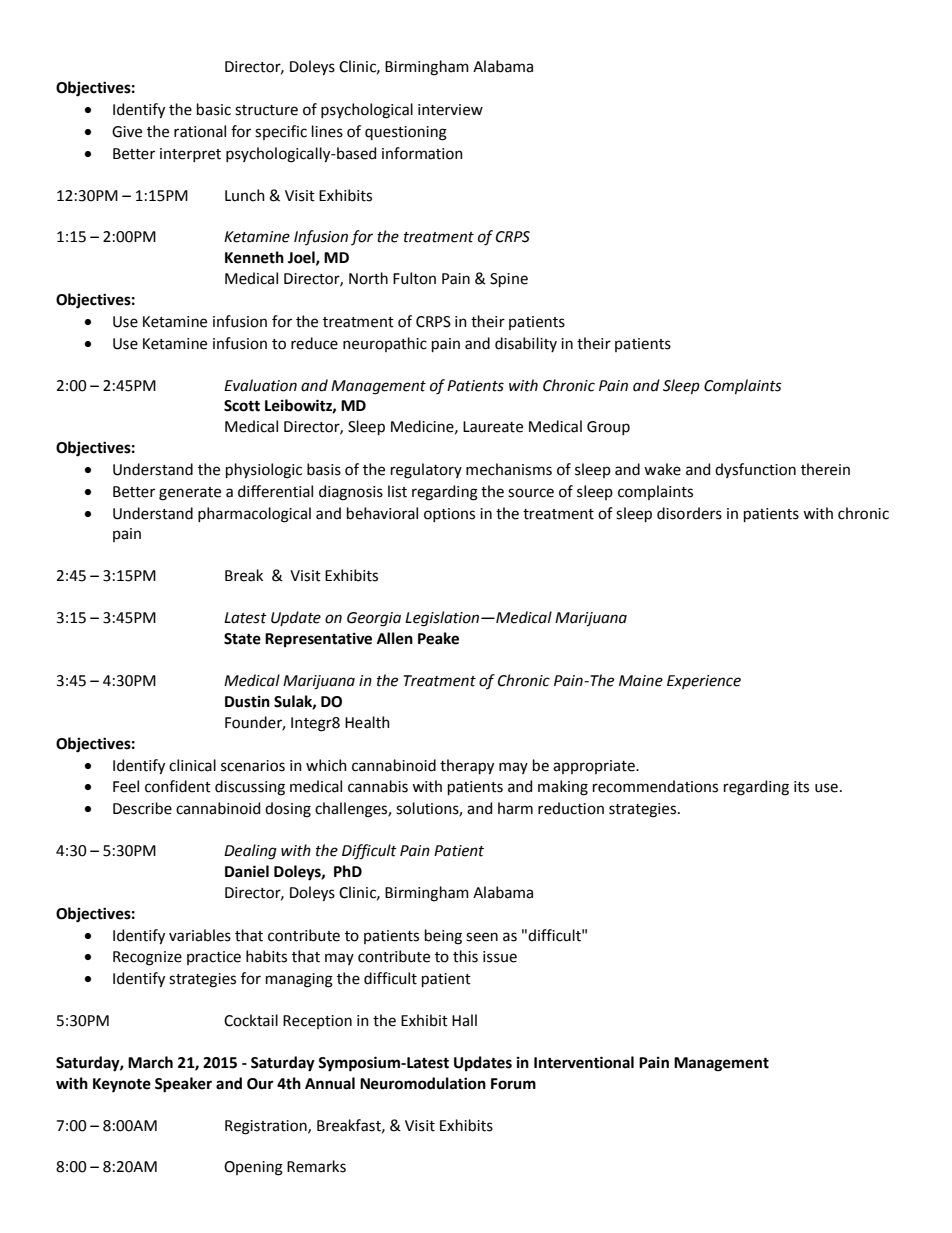 This document has width=952, height=1233. Describe the element at coordinates (242, 406) in the document. I see `Scott` at that location.
